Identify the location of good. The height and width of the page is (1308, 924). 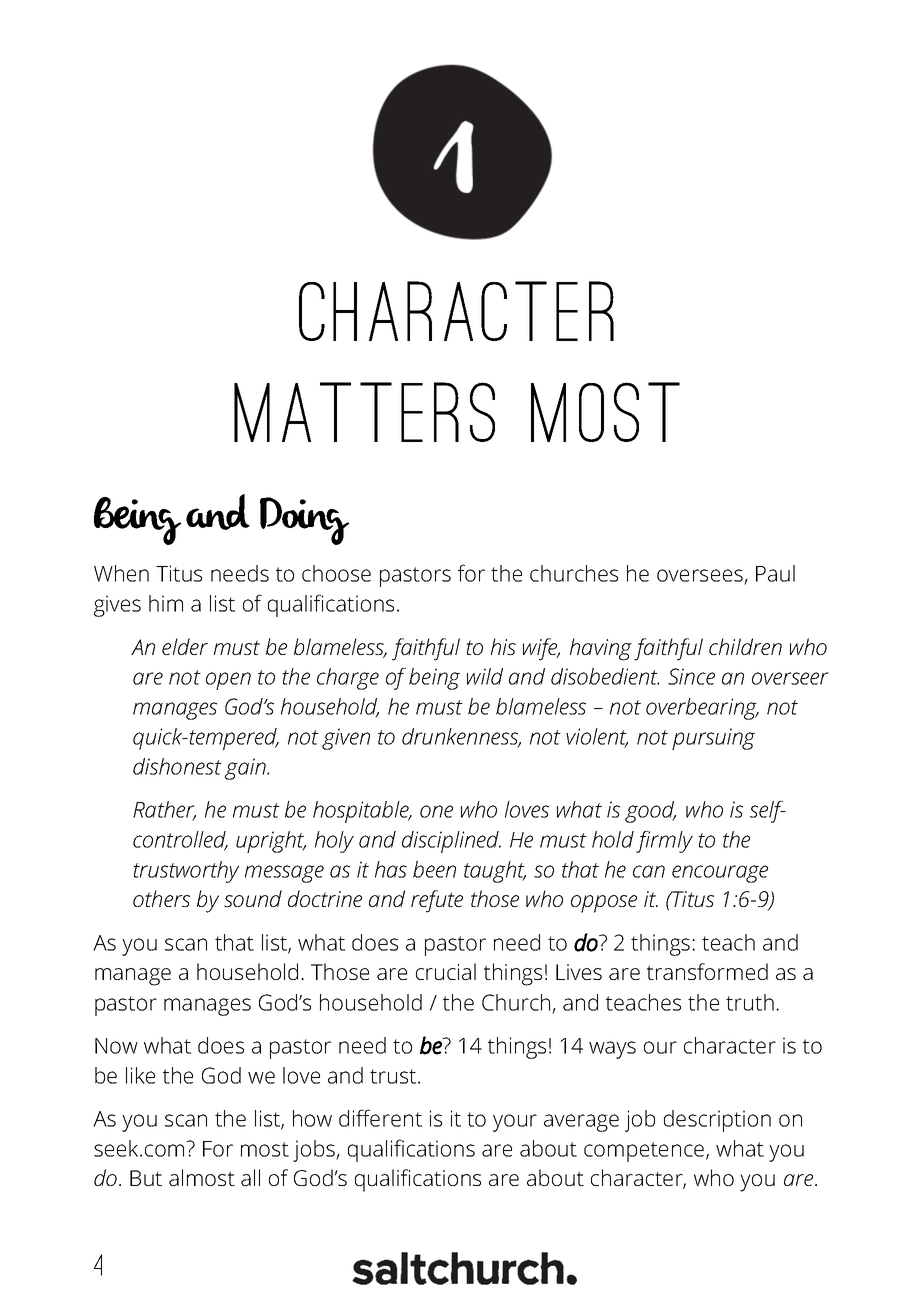
(650, 812).
